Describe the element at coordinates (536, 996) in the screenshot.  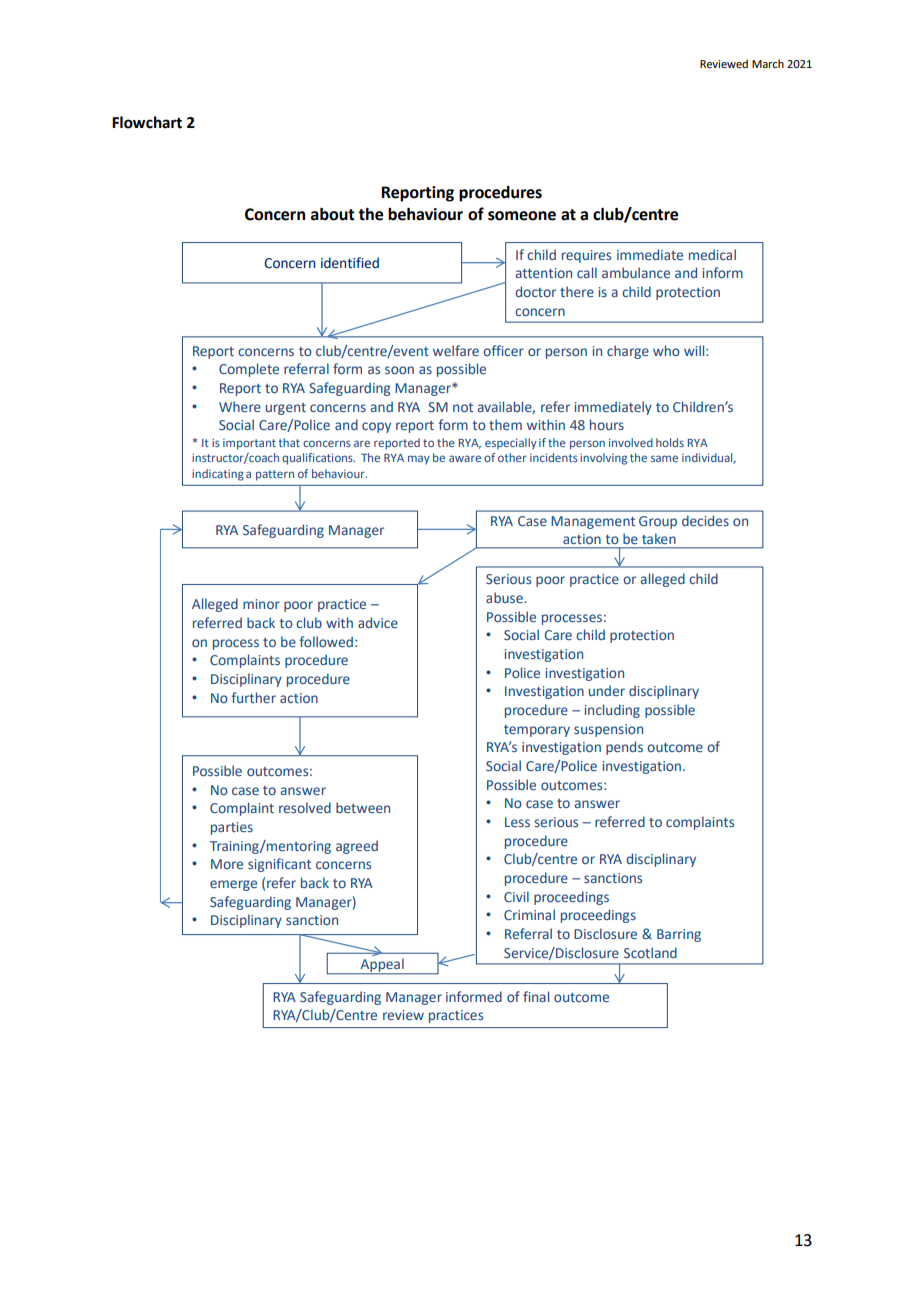
I see `final` at that location.
